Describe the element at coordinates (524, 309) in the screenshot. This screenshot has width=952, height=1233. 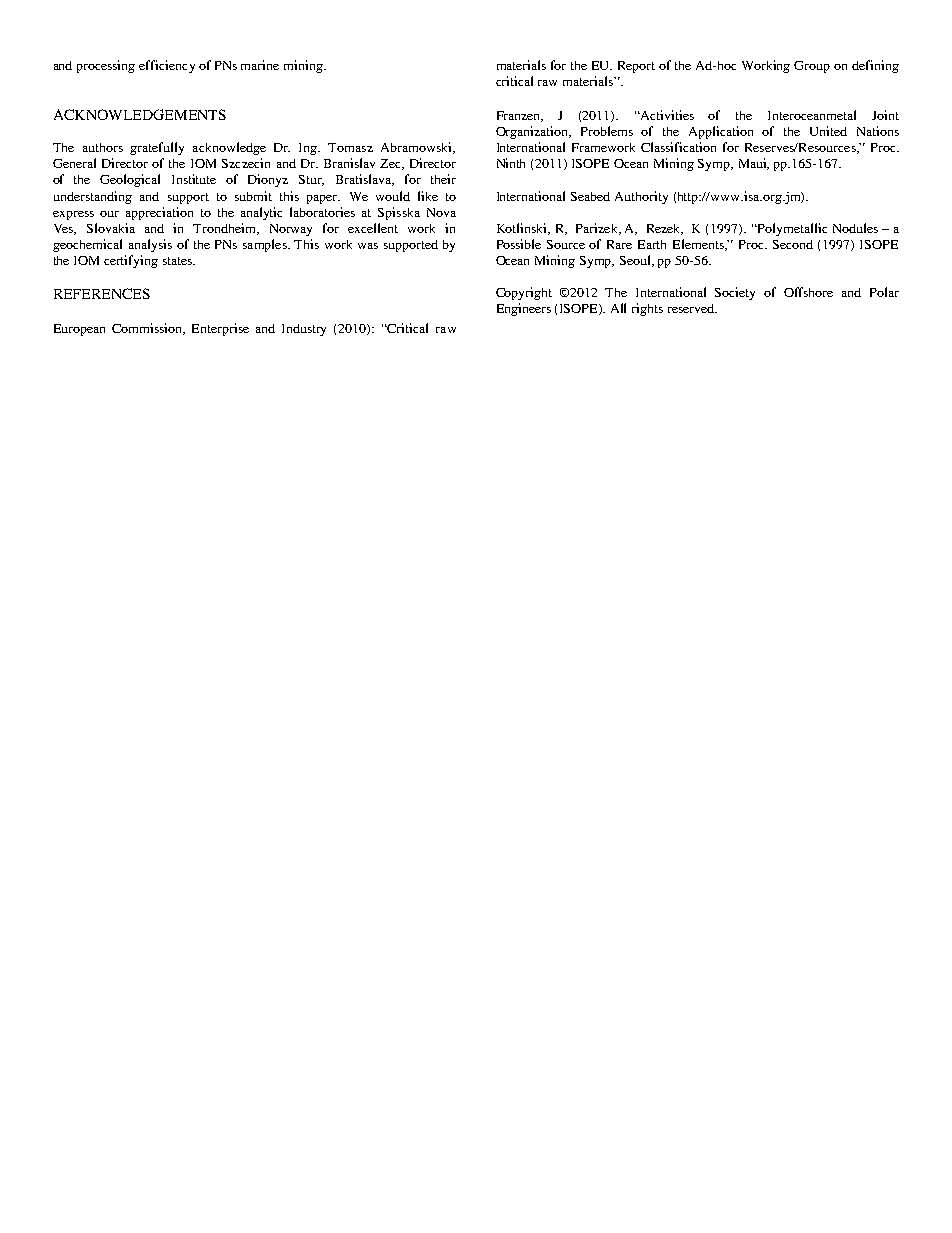
I see `Engineers` at that location.
